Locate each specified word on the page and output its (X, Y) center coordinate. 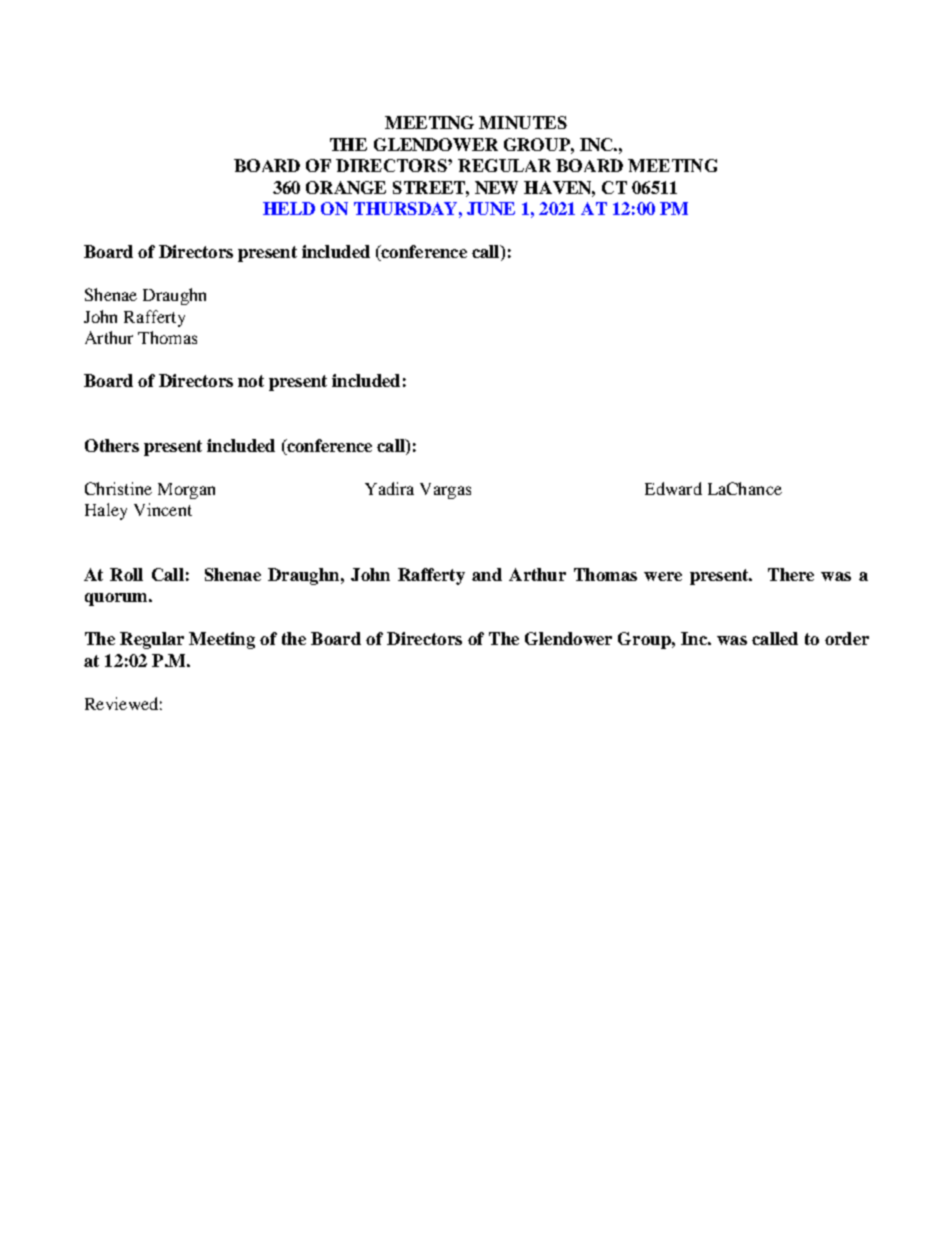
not (251, 381)
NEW (496, 187)
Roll (126, 574)
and (487, 574)
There (791, 574)
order (847, 638)
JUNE (491, 208)
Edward (673, 488)
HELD (289, 208)
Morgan (186, 491)
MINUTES (523, 122)
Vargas (445, 491)
